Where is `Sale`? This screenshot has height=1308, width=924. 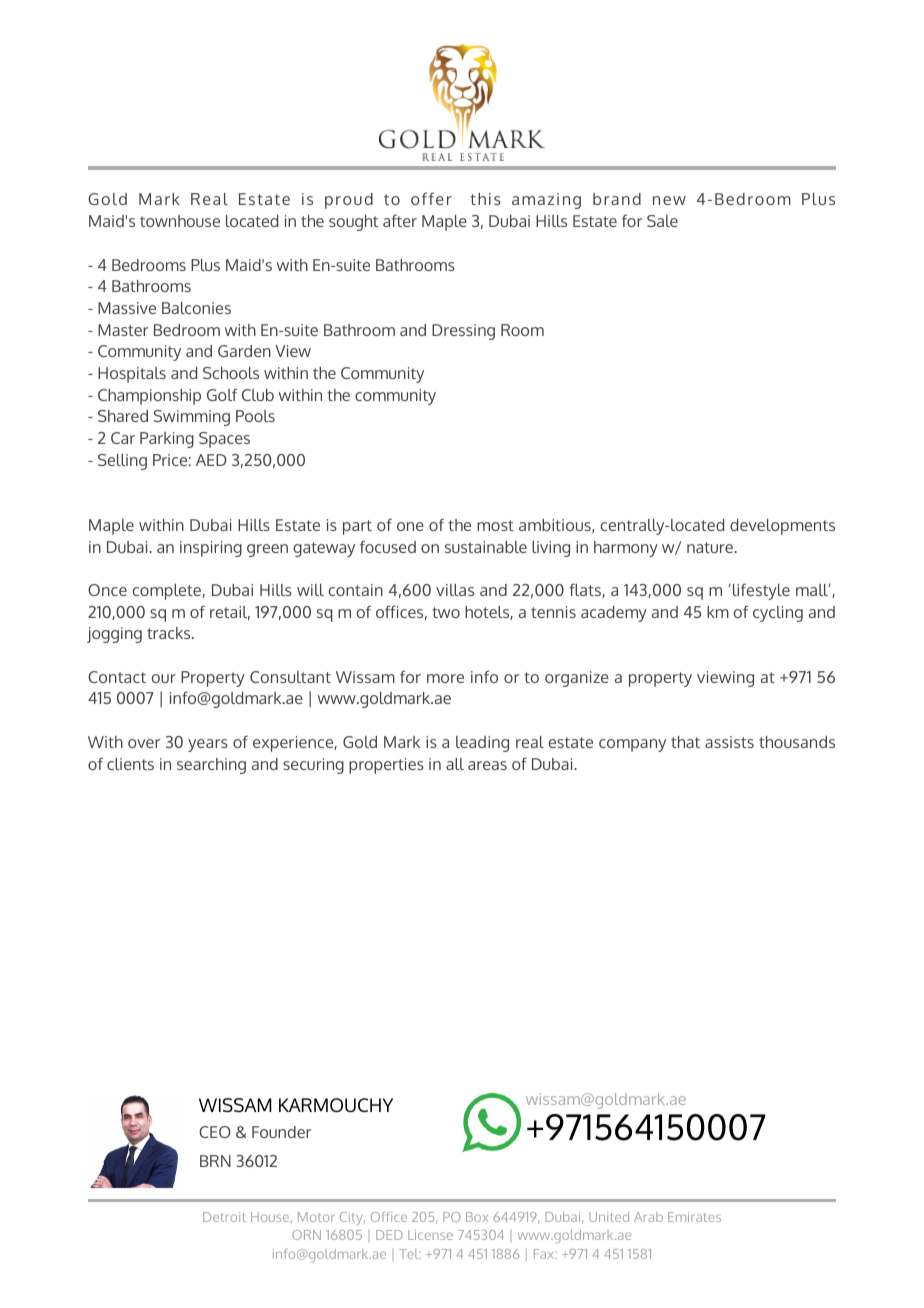
Sale is located at coordinates (662, 221).
